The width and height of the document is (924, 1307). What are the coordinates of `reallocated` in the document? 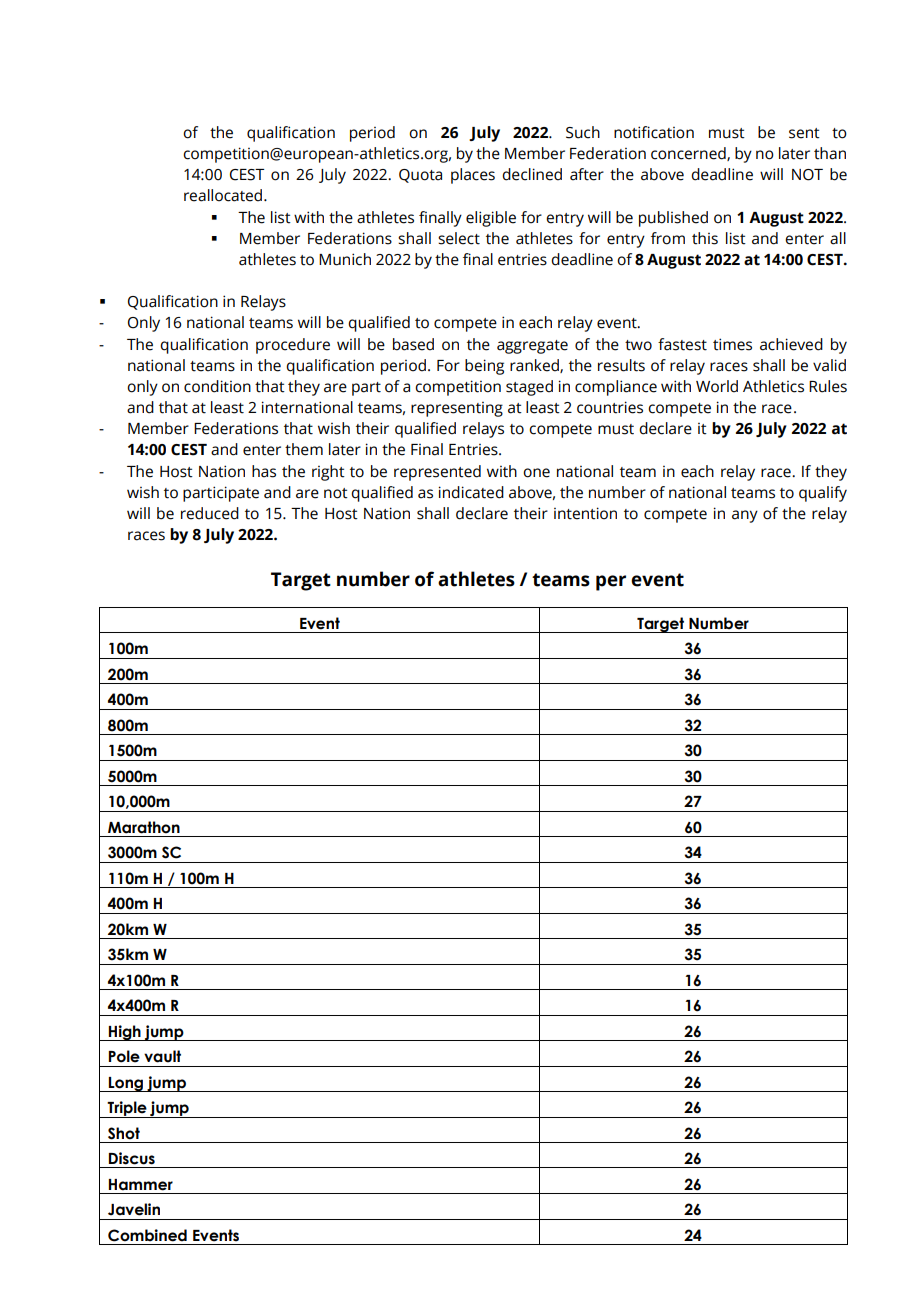 It's located at (224, 195).
